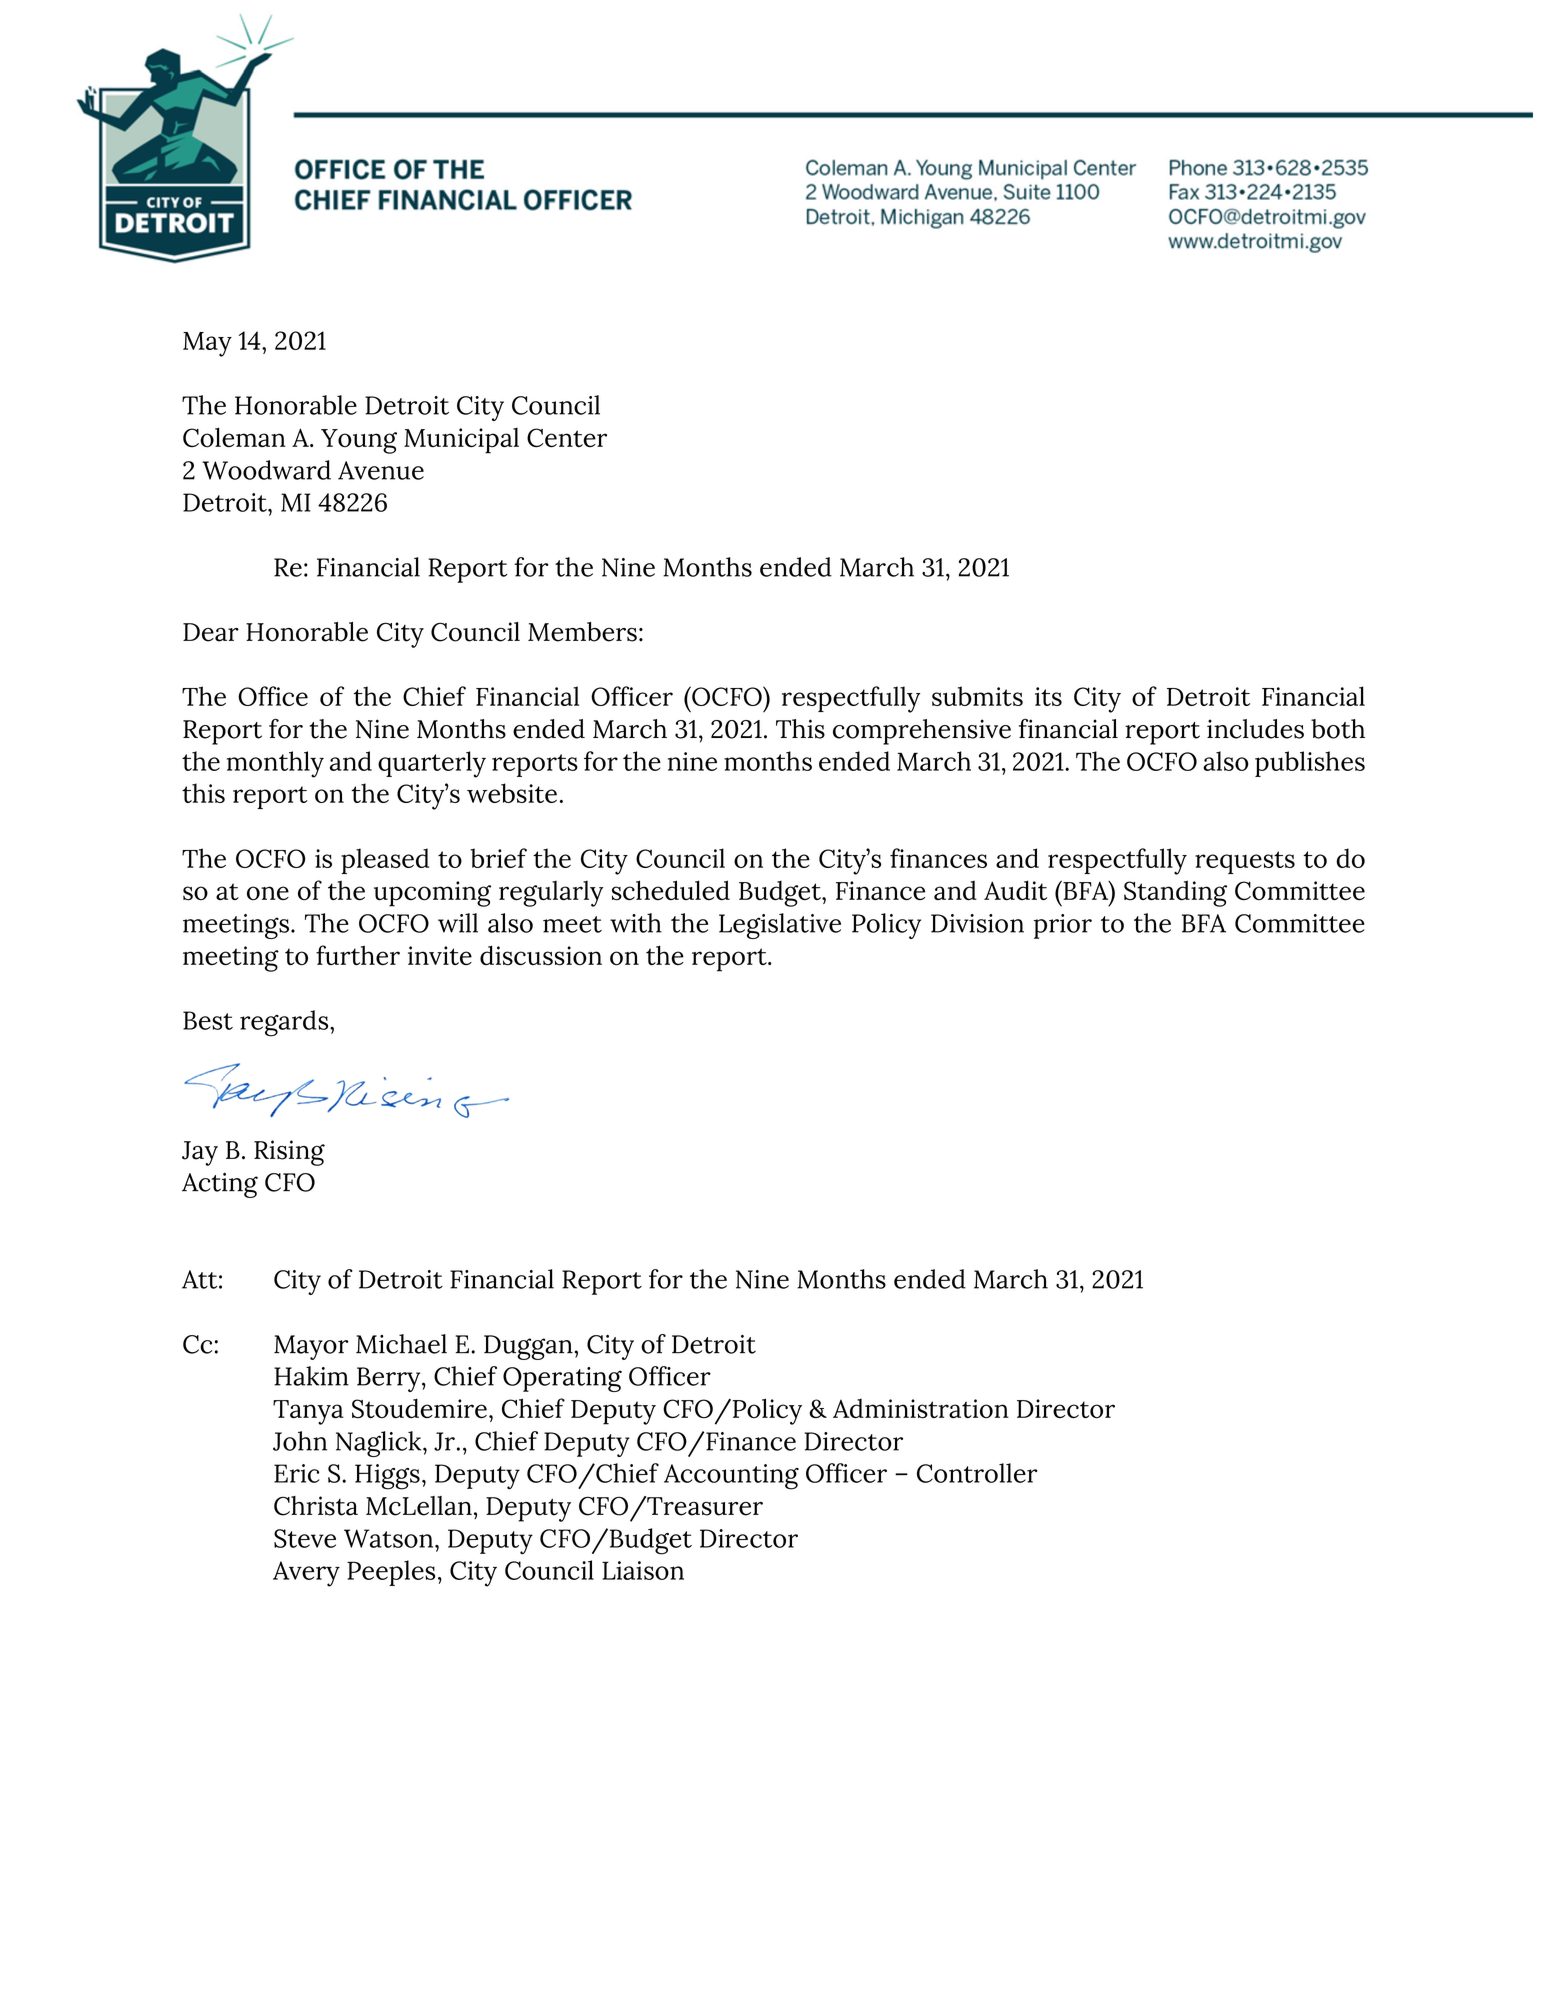 This screenshot has width=1548, height=2003. Describe the element at coordinates (385, 861) in the screenshot. I see `pleased` at that location.
